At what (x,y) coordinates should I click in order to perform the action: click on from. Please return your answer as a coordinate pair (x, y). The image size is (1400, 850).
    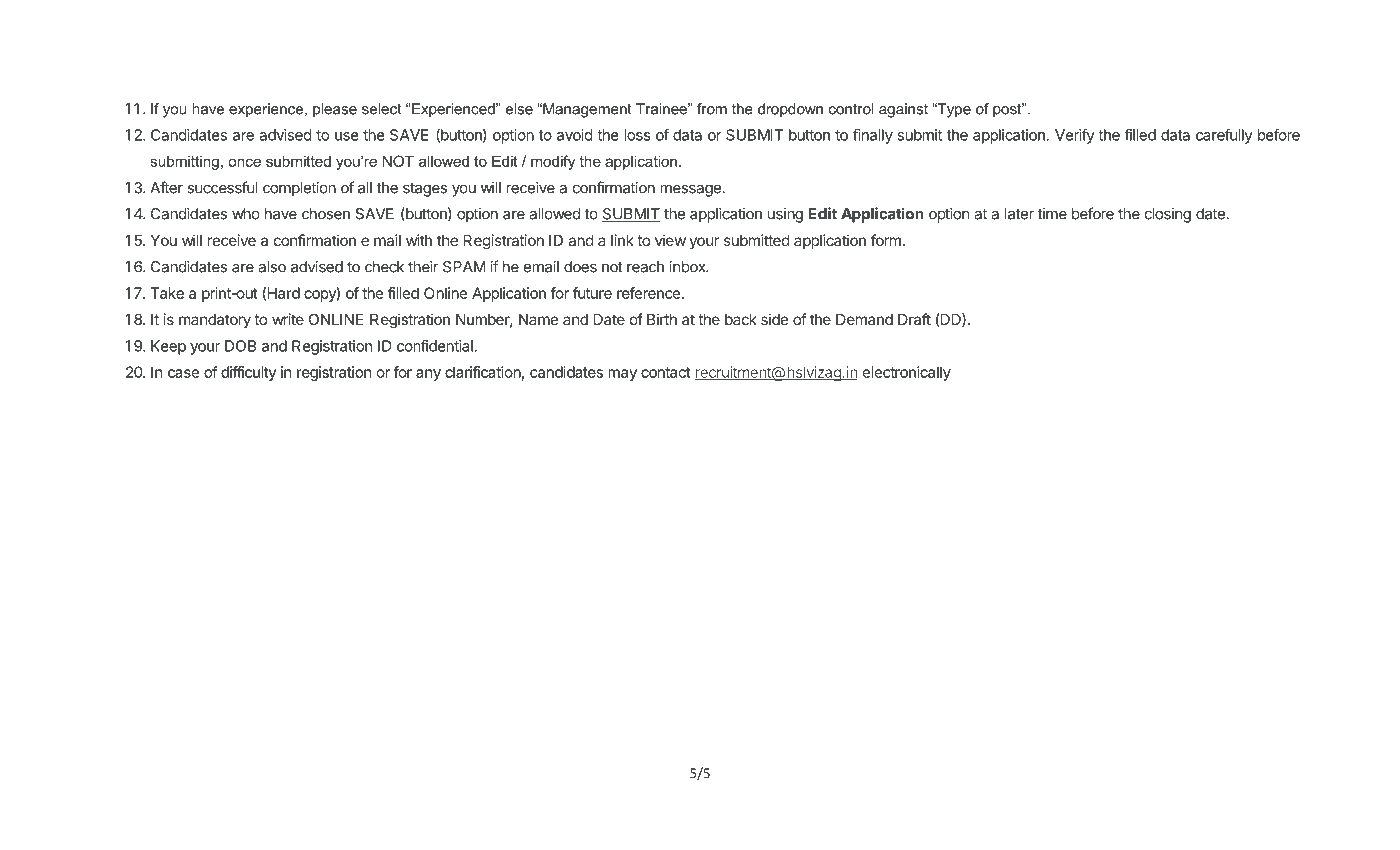
    Looking at the image, I should click on (712, 109).
